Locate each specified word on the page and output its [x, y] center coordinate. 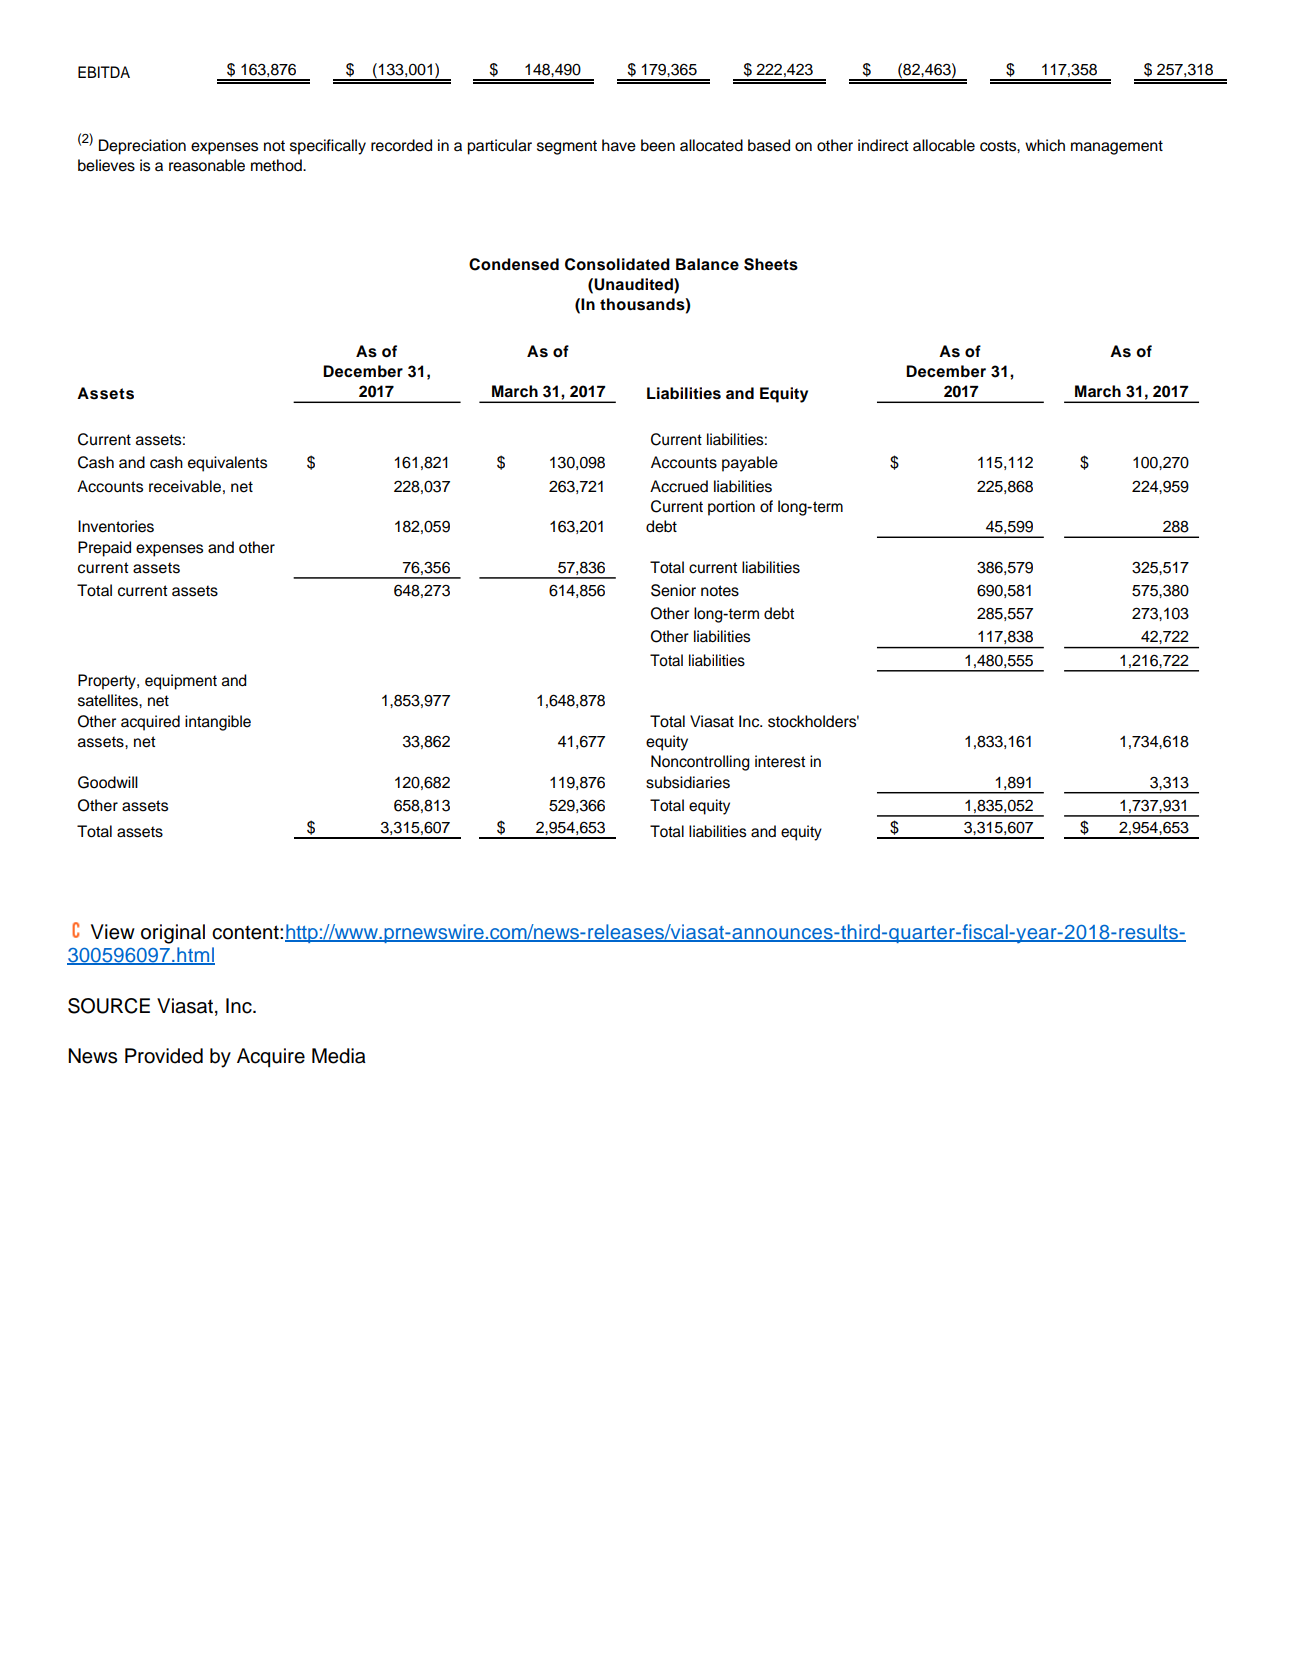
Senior [673, 590]
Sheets [771, 264]
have [619, 145]
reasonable [207, 165]
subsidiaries [688, 782]
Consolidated [617, 264]
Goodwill [108, 782]
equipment [181, 682]
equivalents [227, 464]
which [1045, 145]
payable [750, 464]
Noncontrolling [700, 763]
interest [780, 761]
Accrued [679, 486]
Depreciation [142, 147]
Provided [164, 1056]
